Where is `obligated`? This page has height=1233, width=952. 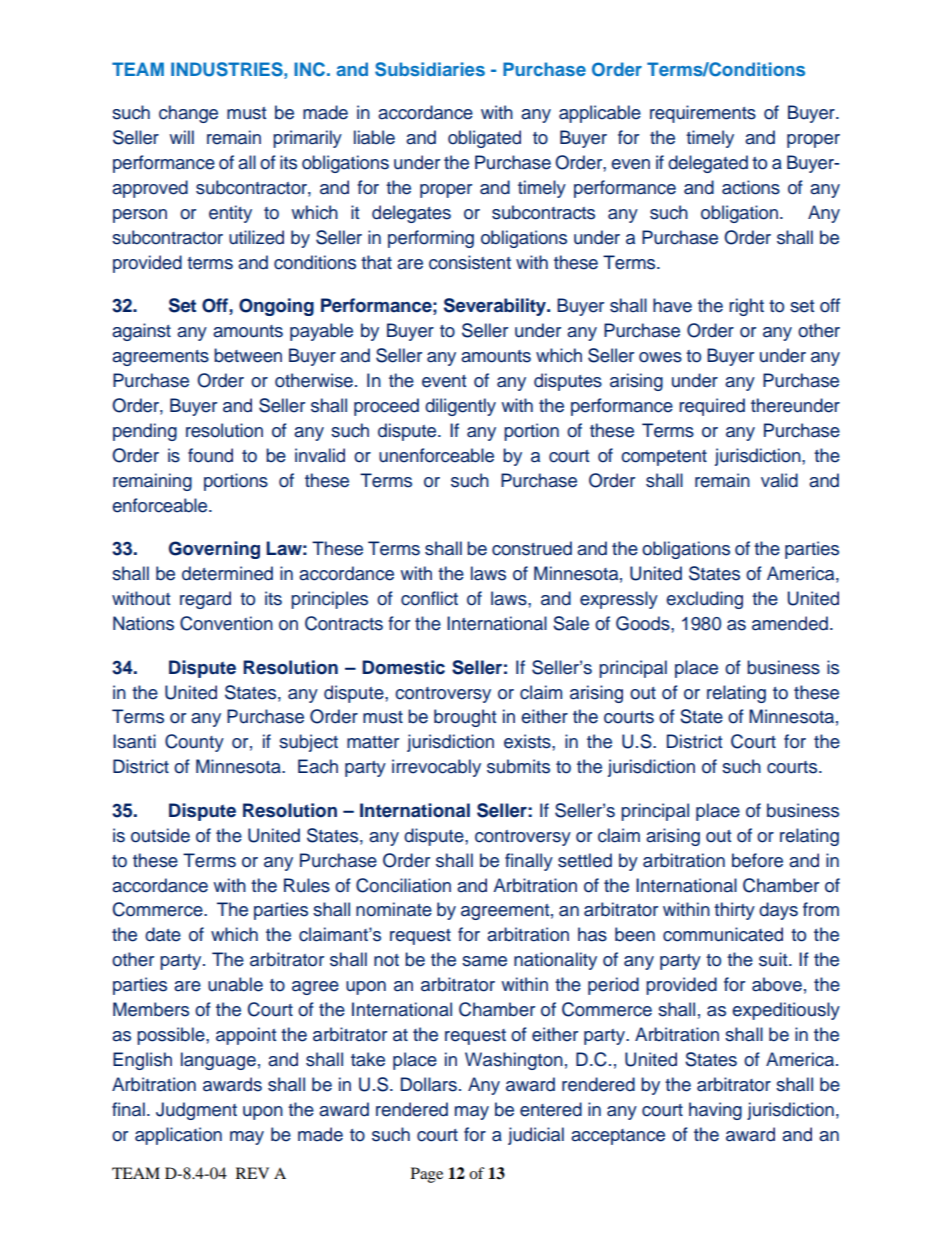 obligated is located at coordinates (484, 139).
